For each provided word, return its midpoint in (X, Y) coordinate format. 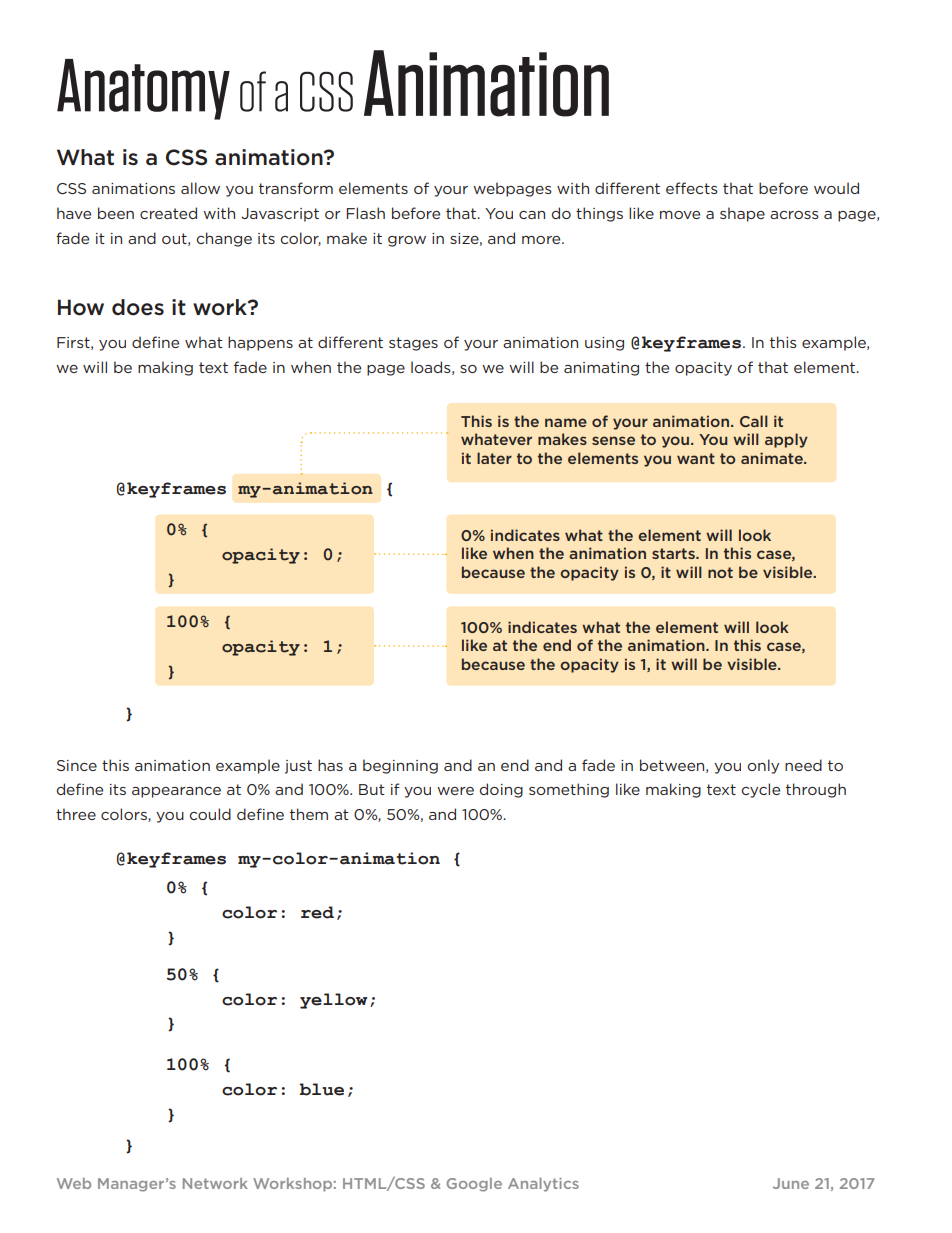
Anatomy (143, 89)
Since (77, 765)
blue (321, 1089)
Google (474, 1185)
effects (692, 188)
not (720, 572)
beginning (400, 766)
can (532, 215)
